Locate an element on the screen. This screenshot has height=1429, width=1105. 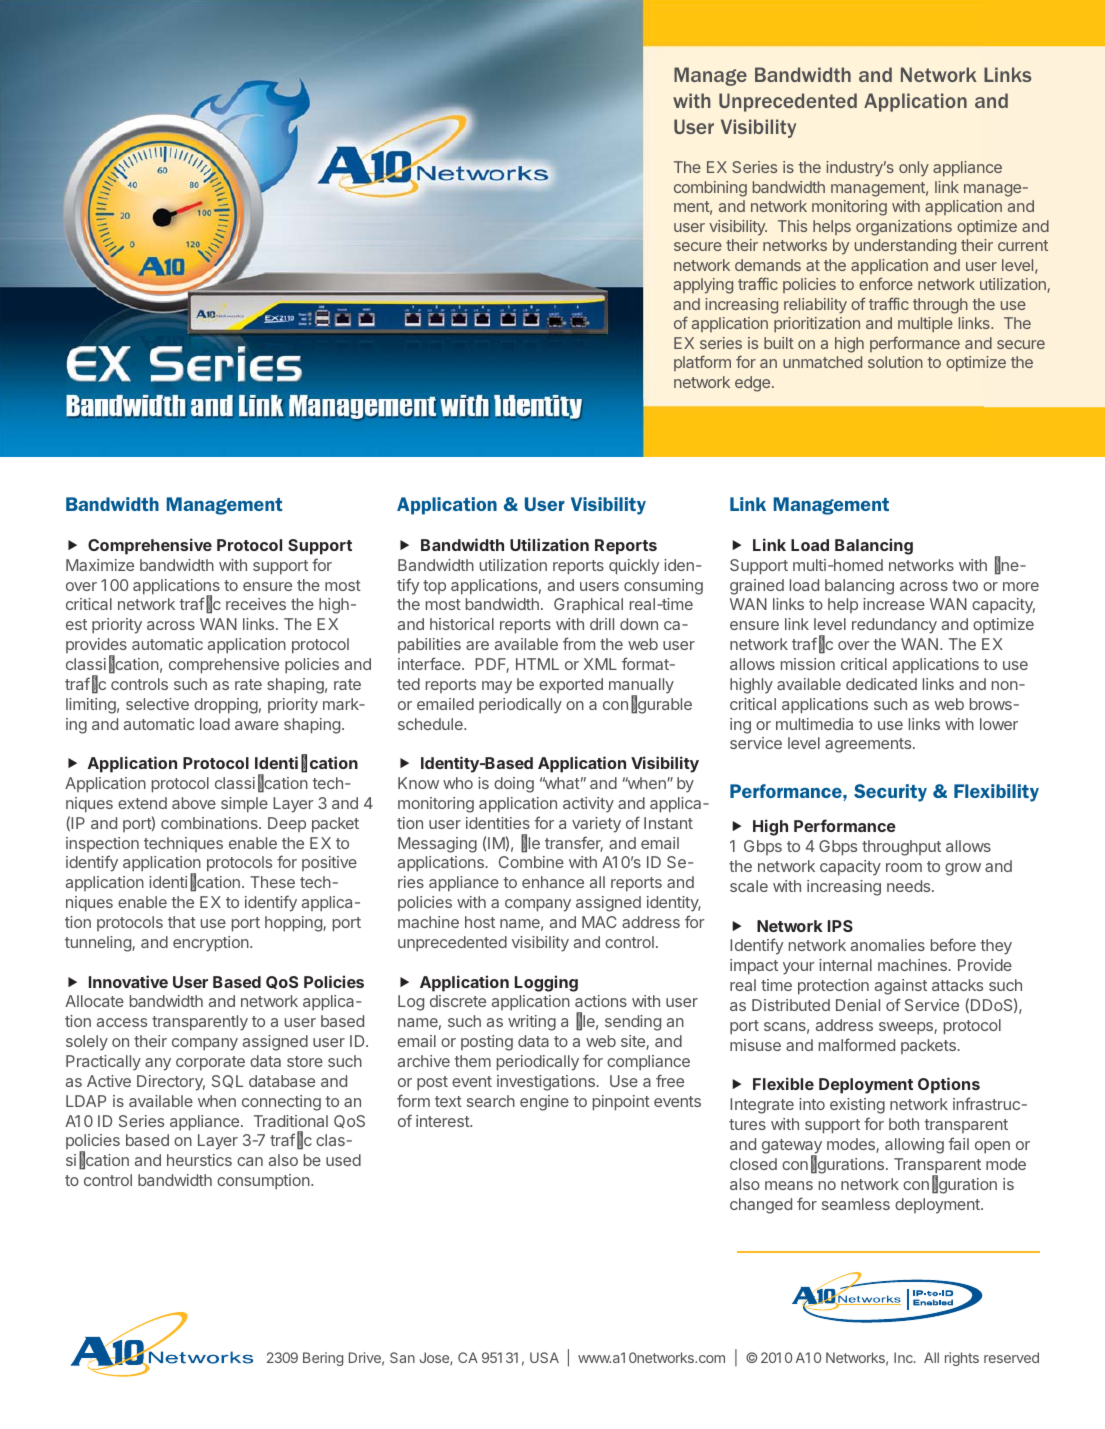
only is located at coordinates (914, 169).
